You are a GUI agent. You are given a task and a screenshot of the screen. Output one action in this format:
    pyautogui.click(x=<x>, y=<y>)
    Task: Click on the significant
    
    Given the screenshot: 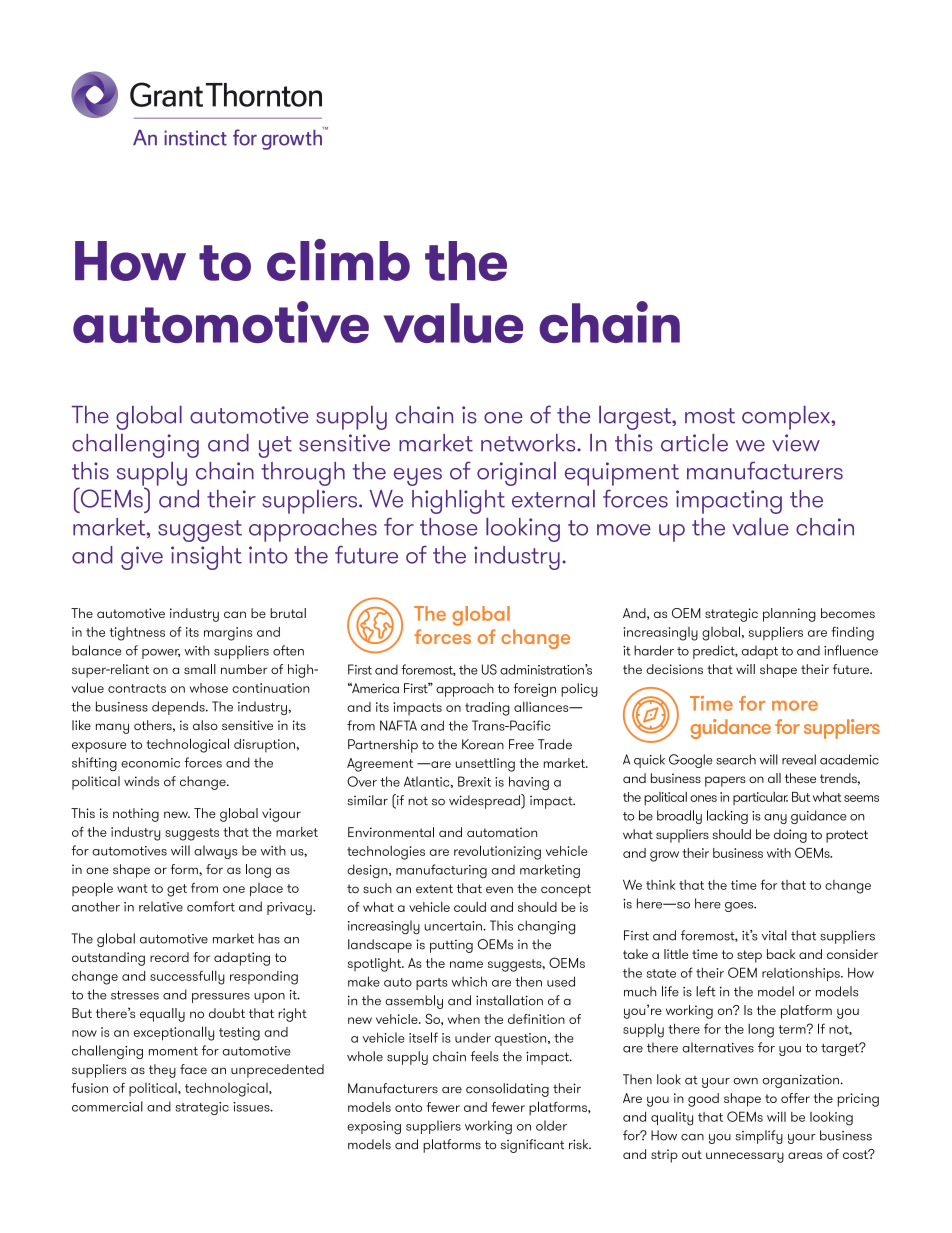 What is the action you would take?
    pyautogui.click(x=533, y=1146)
